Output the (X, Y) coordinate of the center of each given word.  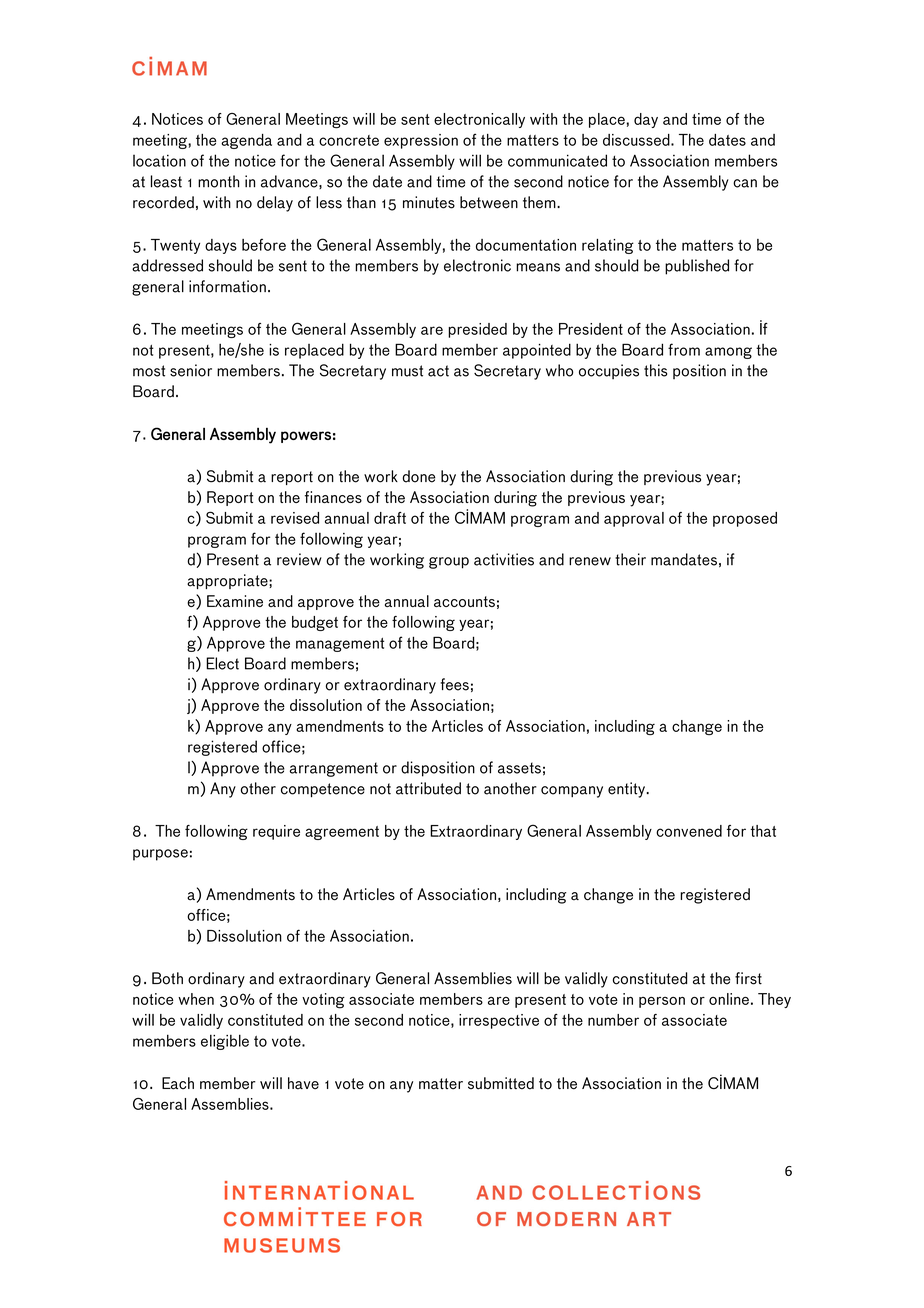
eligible (225, 1042)
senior (191, 370)
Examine (235, 601)
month (218, 181)
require (276, 832)
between (489, 202)
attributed (428, 788)
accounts (464, 601)
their (630, 559)
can (745, 183)
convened (689, 831)
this (655, 370)
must (407, 371)
